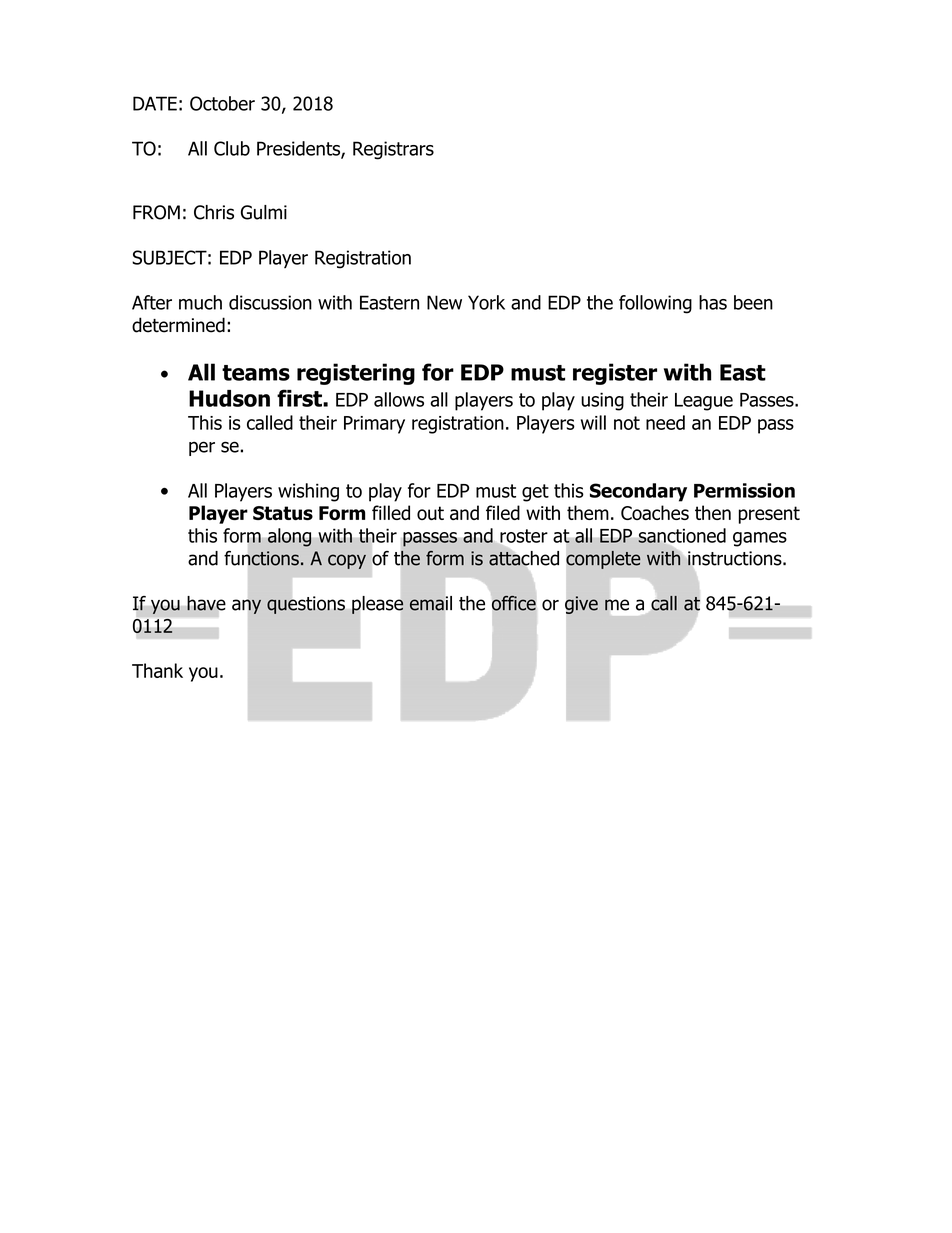 This image has width=952, height=1233. What do you see at coordinates (222, 103) in the image?
I see `October` at bounding box center [222, 103].
